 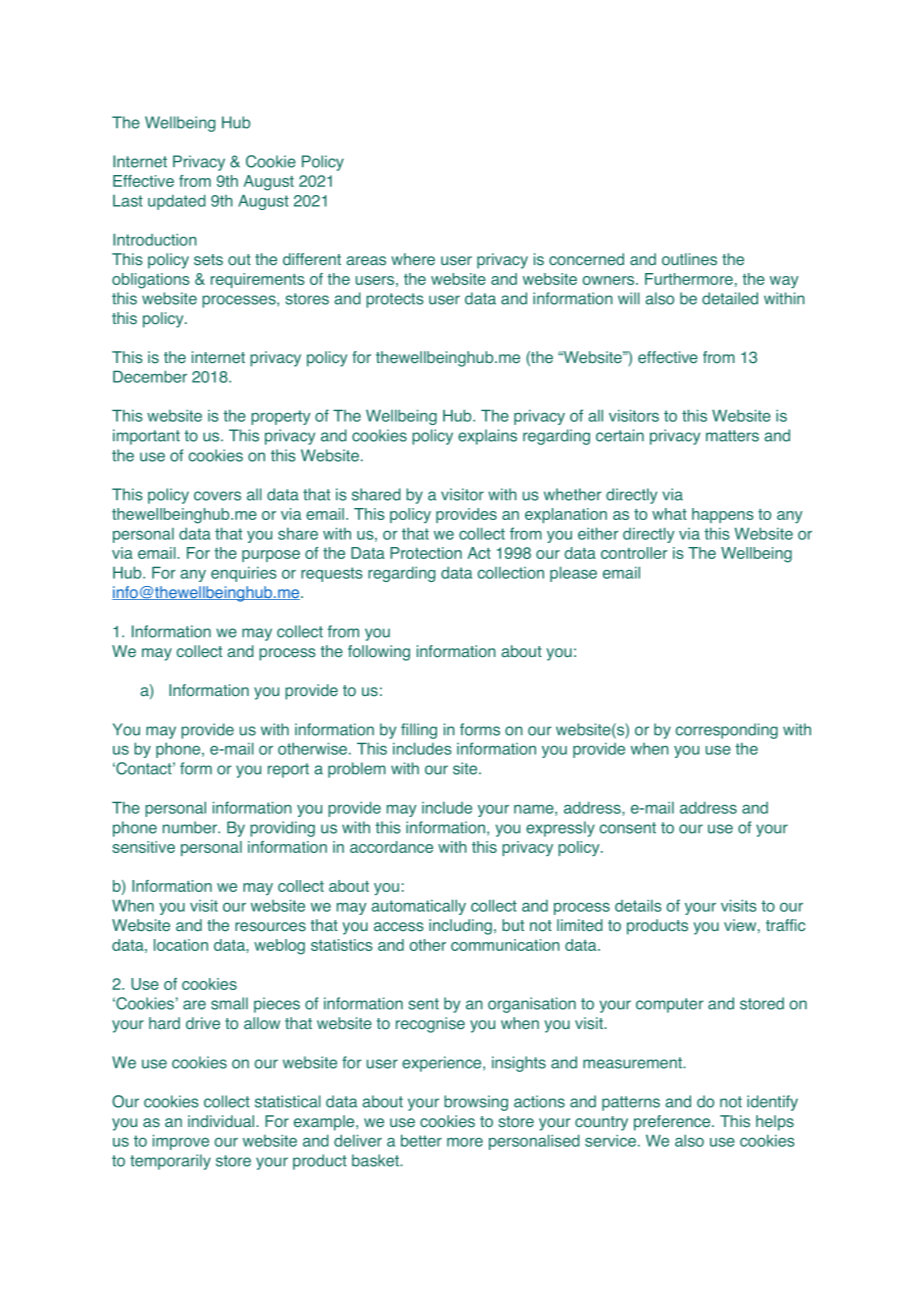 What do you see at coordinates (727, 731) in the document?
I see `corresponding` at bounding box center [727, 731].
